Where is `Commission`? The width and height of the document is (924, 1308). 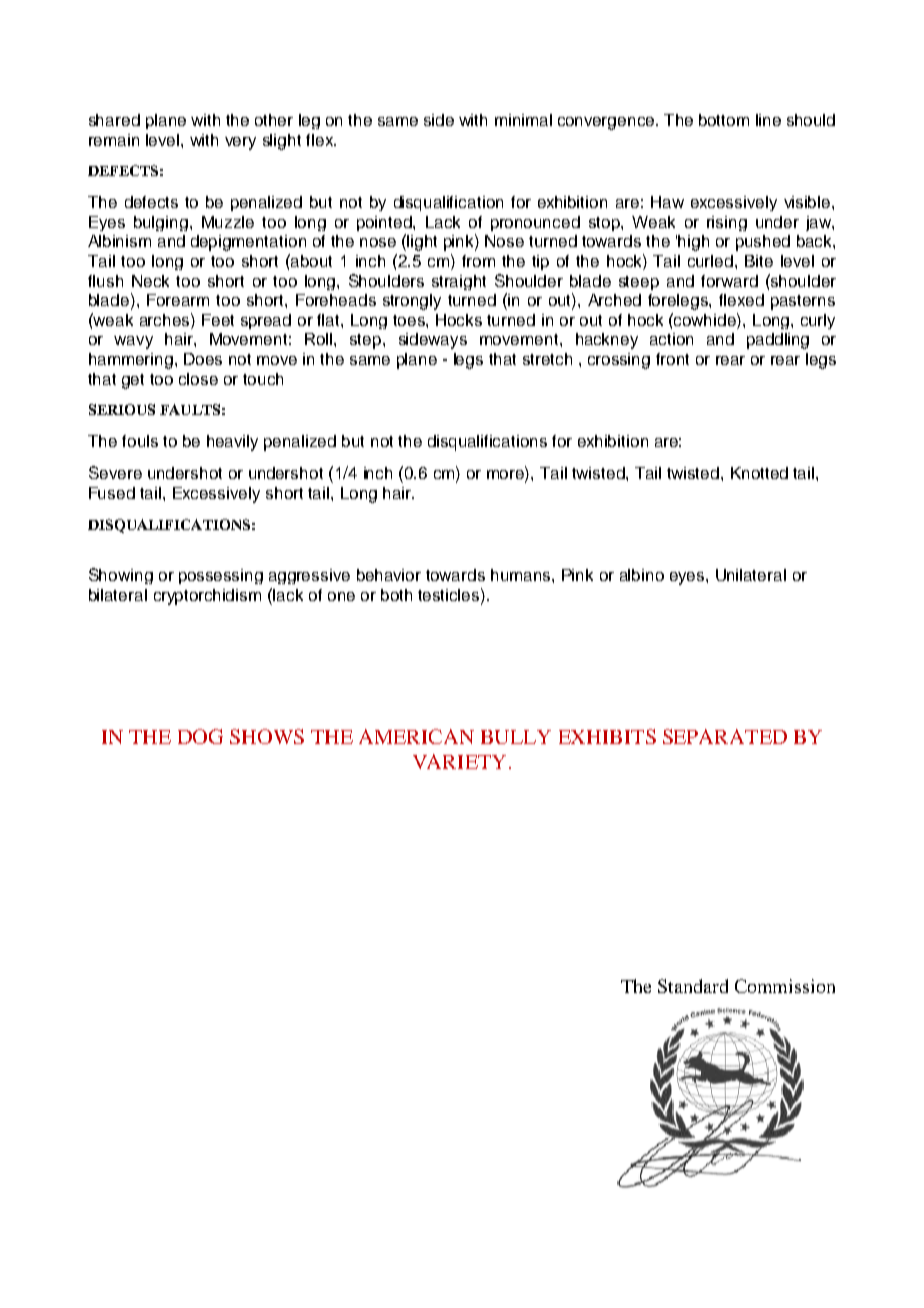
Commission is located at coordinates (785, 986).
